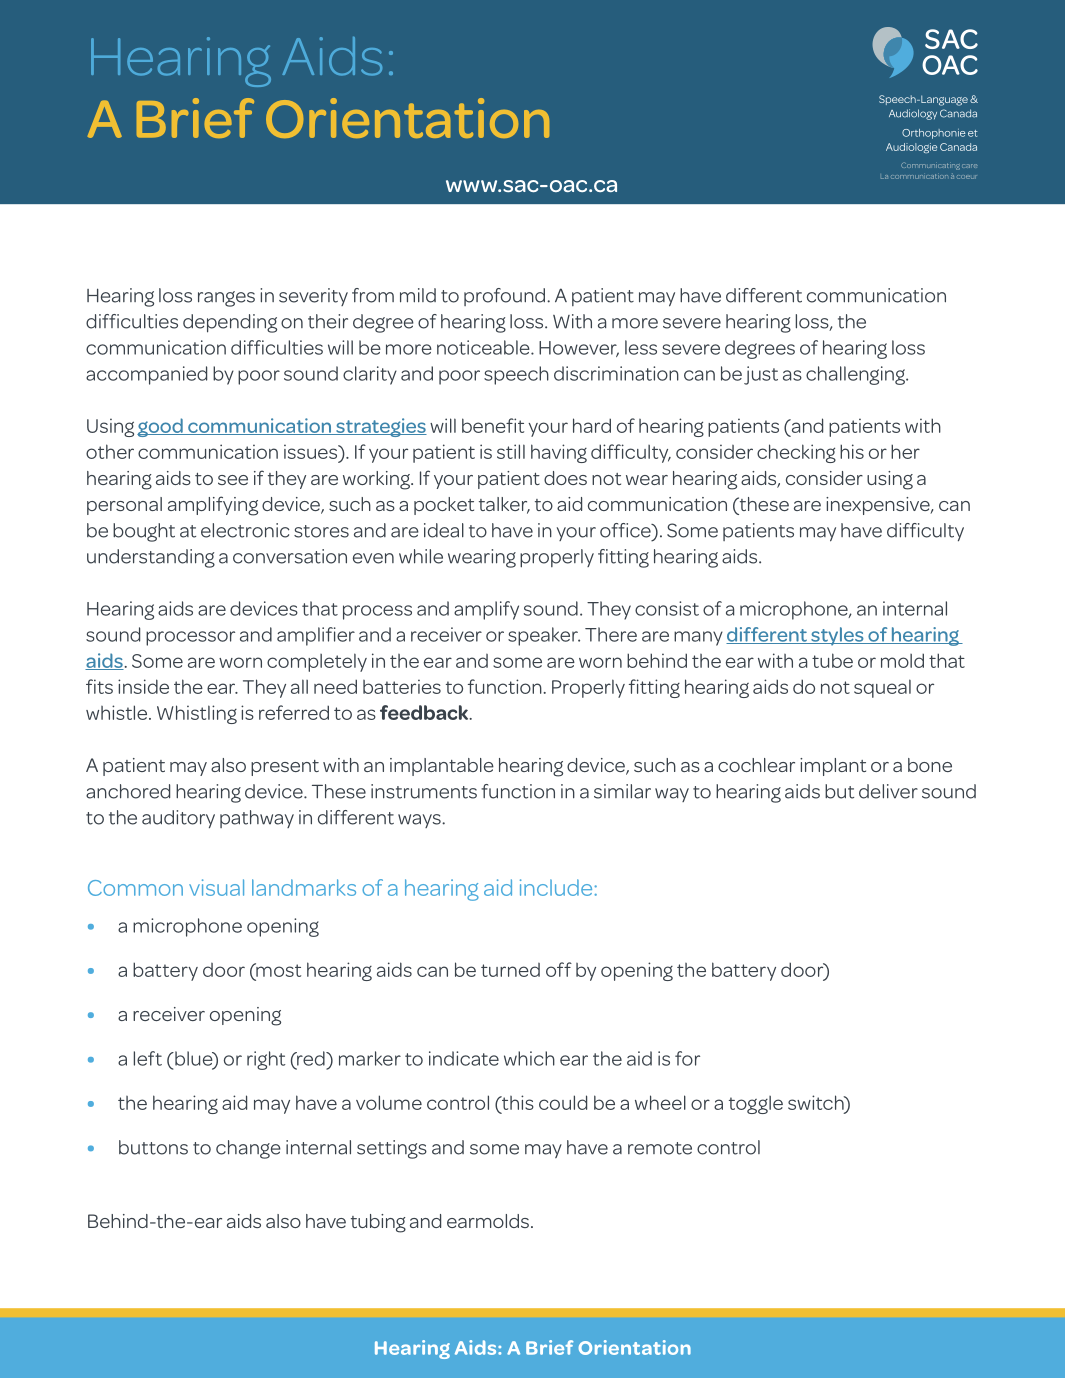  What do you see at coordinates (230, 323) in the document?
I see `depending` at bounding box center [230, 323].
